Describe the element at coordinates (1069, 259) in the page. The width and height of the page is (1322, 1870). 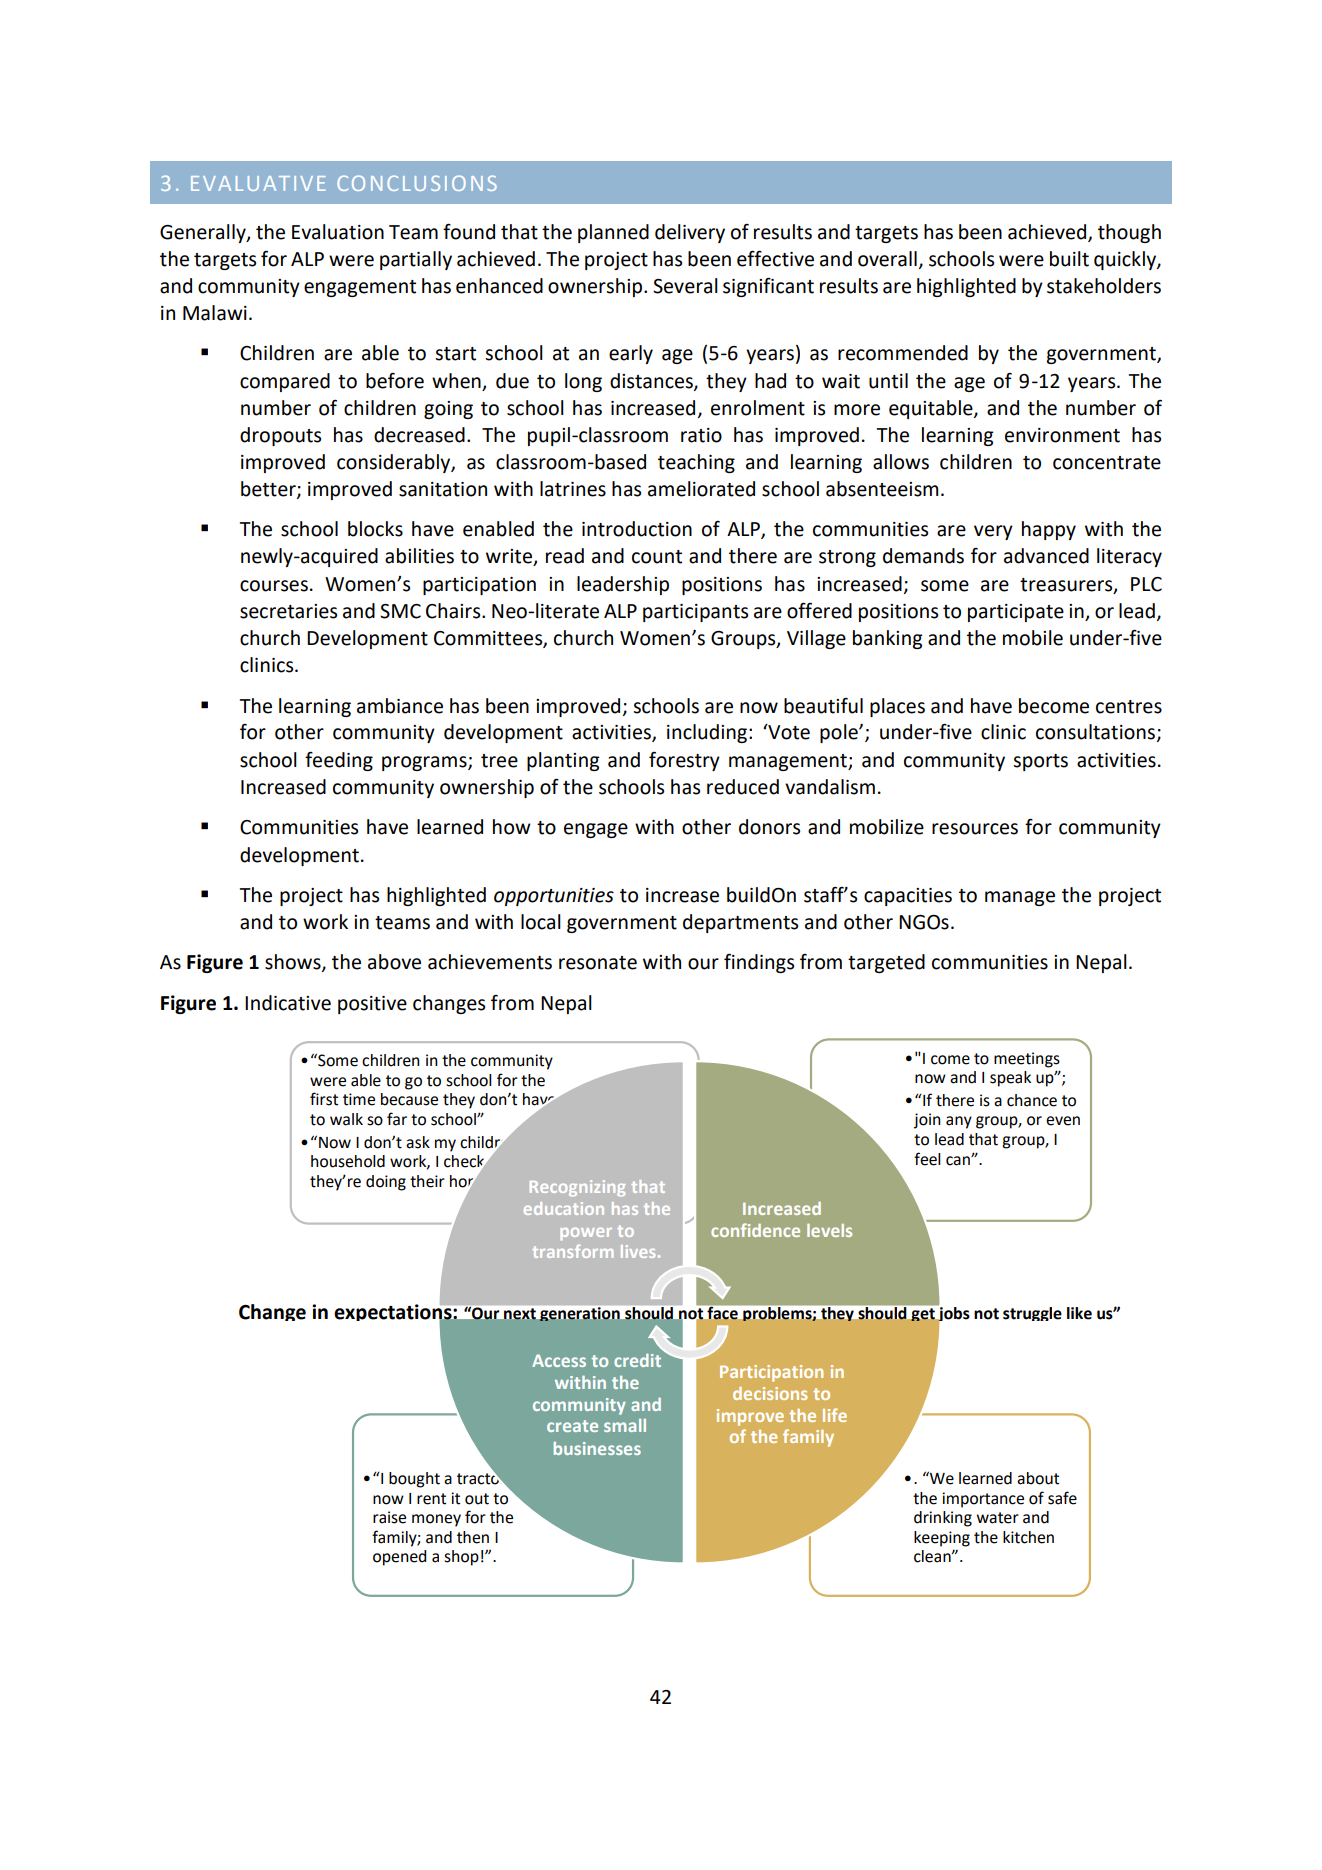
I see `built` at that location.
